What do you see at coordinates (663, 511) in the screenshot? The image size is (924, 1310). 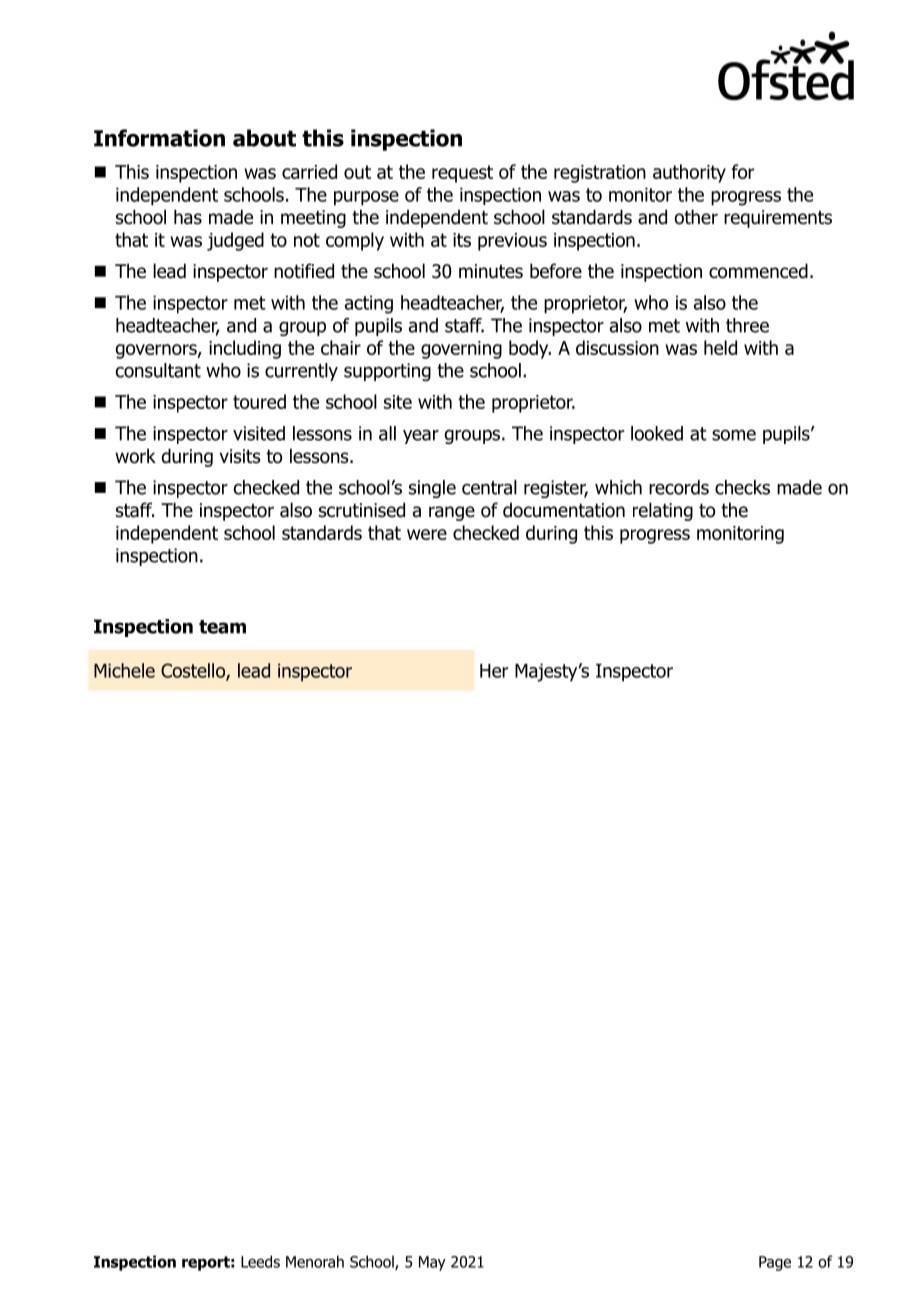 I see `relating` at bounding box center [663, 511].
